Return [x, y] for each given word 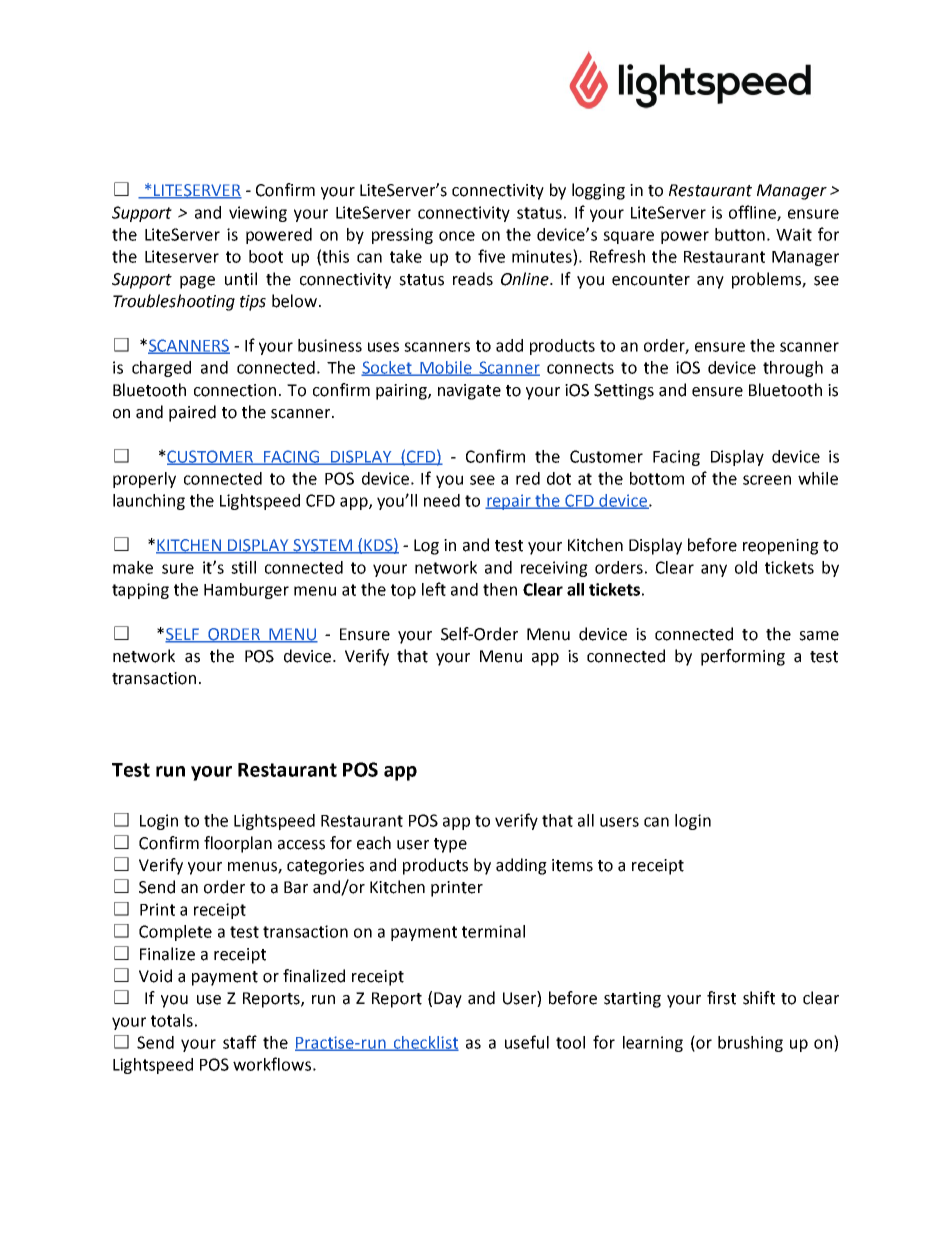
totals [172, 1020]
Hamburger [246, 591]
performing [743, 657]
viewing [258, 214]
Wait [794, 234]
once [457, 236]
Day [448, 1000]
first [721, 998]
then [500, 589]
